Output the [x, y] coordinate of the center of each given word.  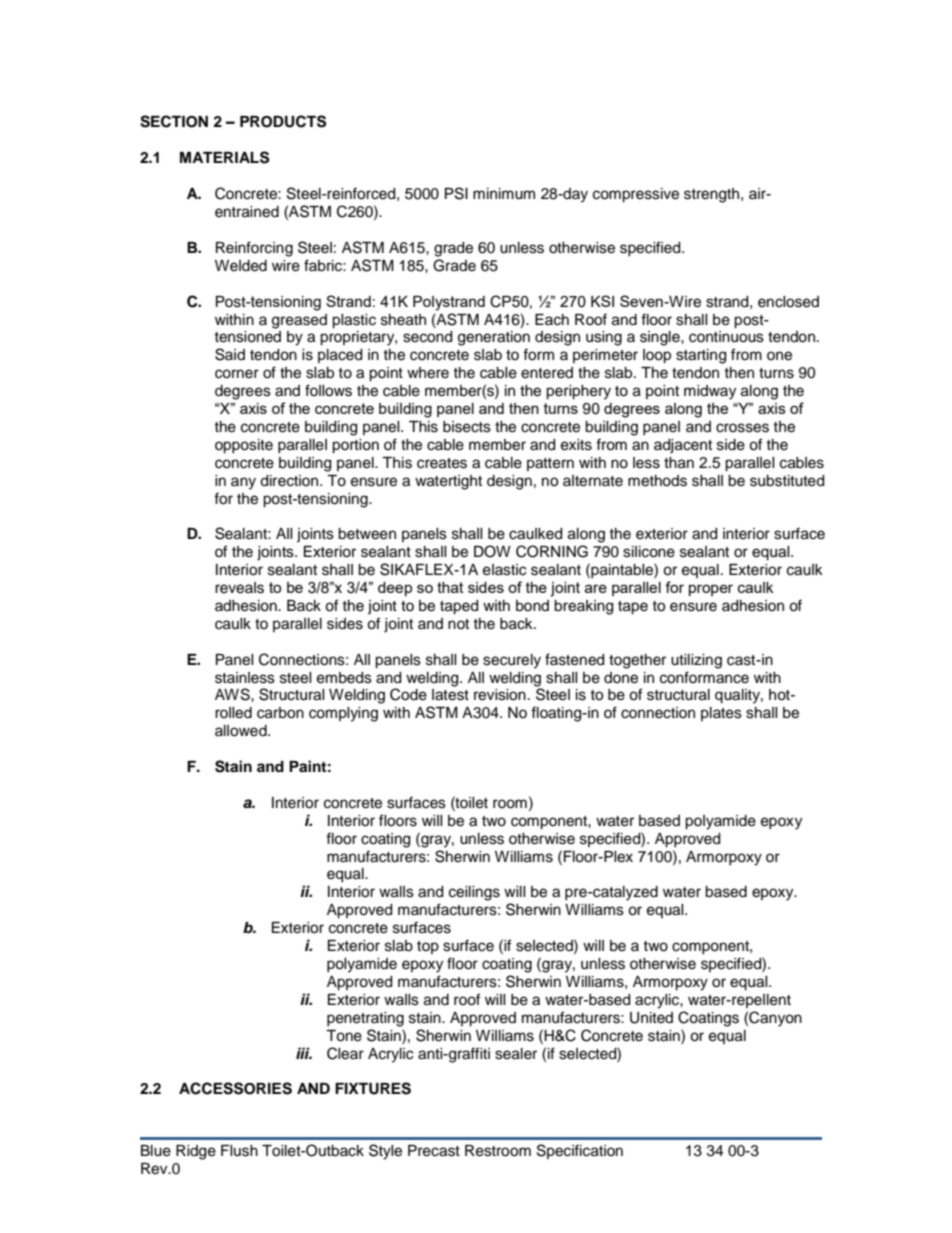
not [458, 624]
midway [710, 392]
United [651, 1018]
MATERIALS [224, 157]
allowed [242, 731]
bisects [467, 427]
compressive [636, 195]
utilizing [696, 661]
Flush [239, 1151]
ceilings [474, 893]
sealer [516, 1054]
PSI [456, 193]
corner [237, 374]
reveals [239, 588]
